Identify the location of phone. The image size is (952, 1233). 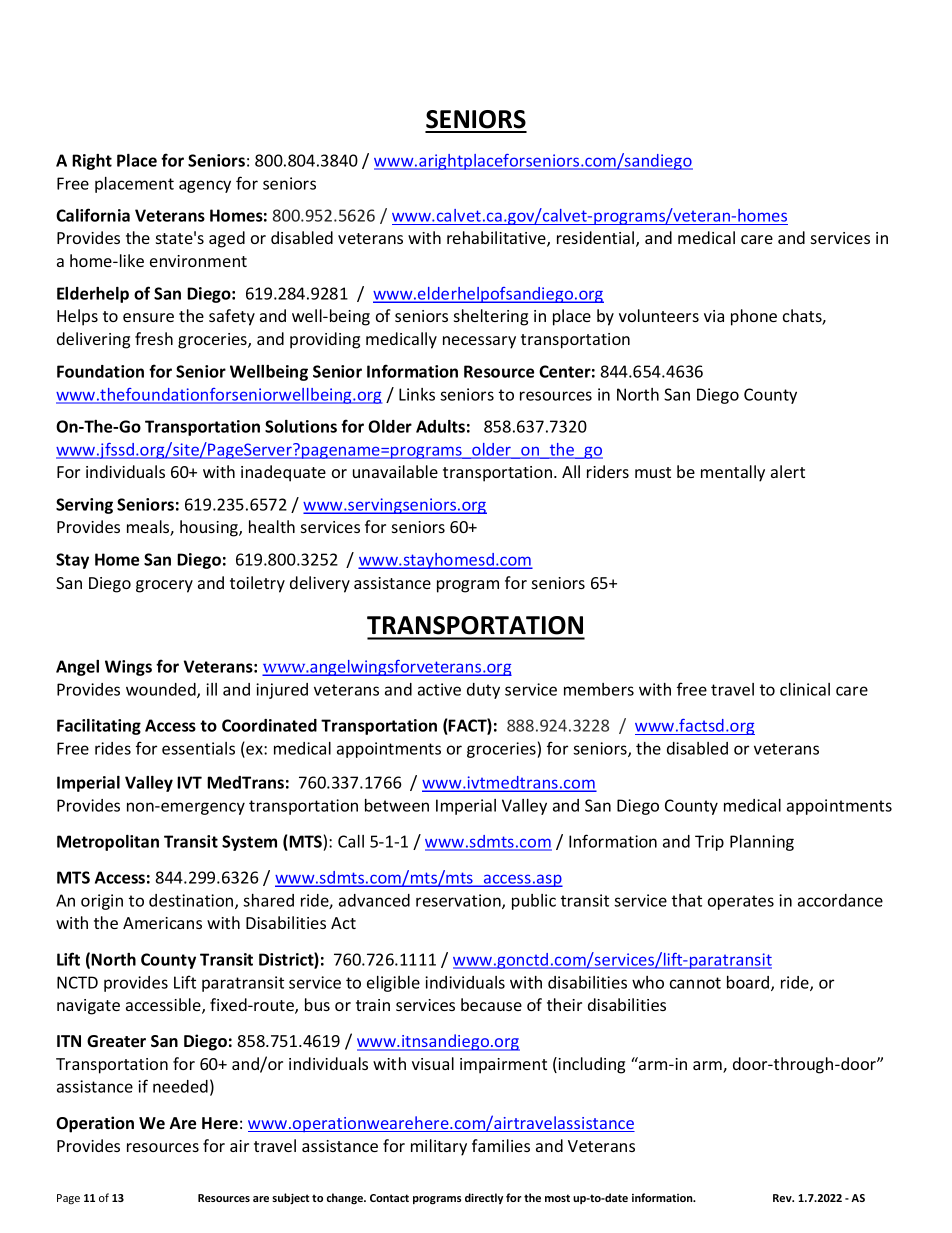
(754, 317).
